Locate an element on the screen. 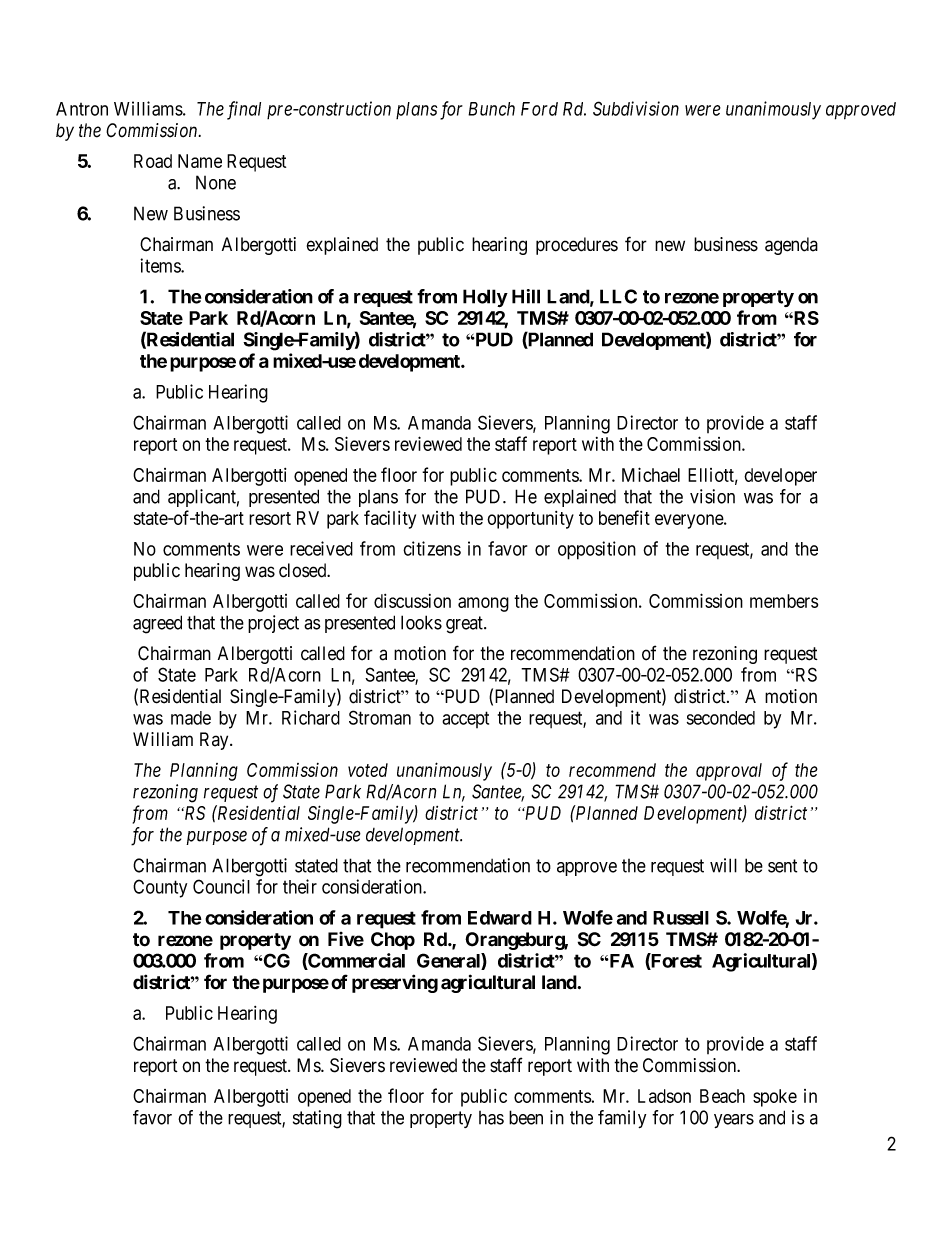  Bunch is located at coordinates (491, 109).
